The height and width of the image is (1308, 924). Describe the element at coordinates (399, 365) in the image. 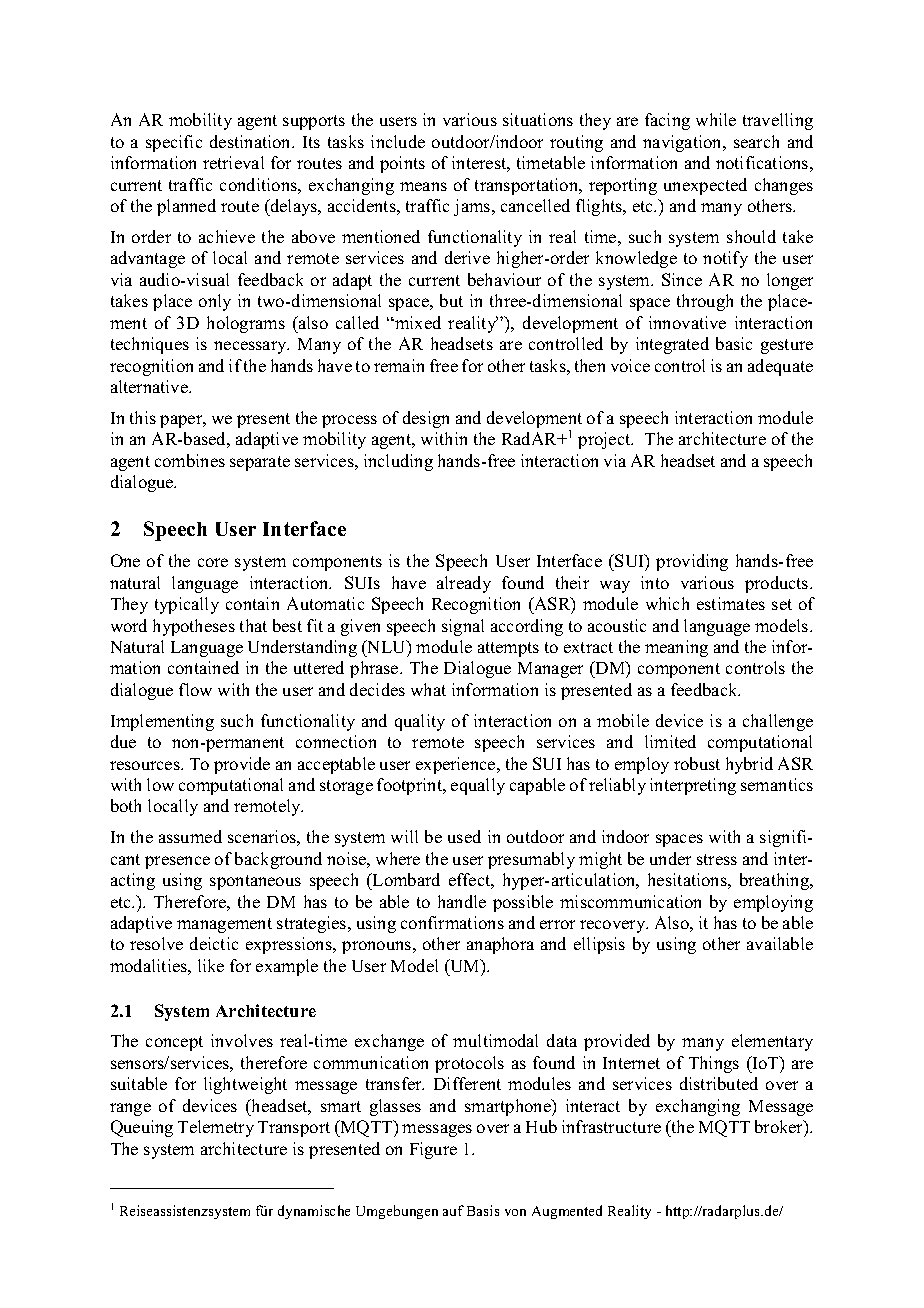

I see `remain` at that location.
